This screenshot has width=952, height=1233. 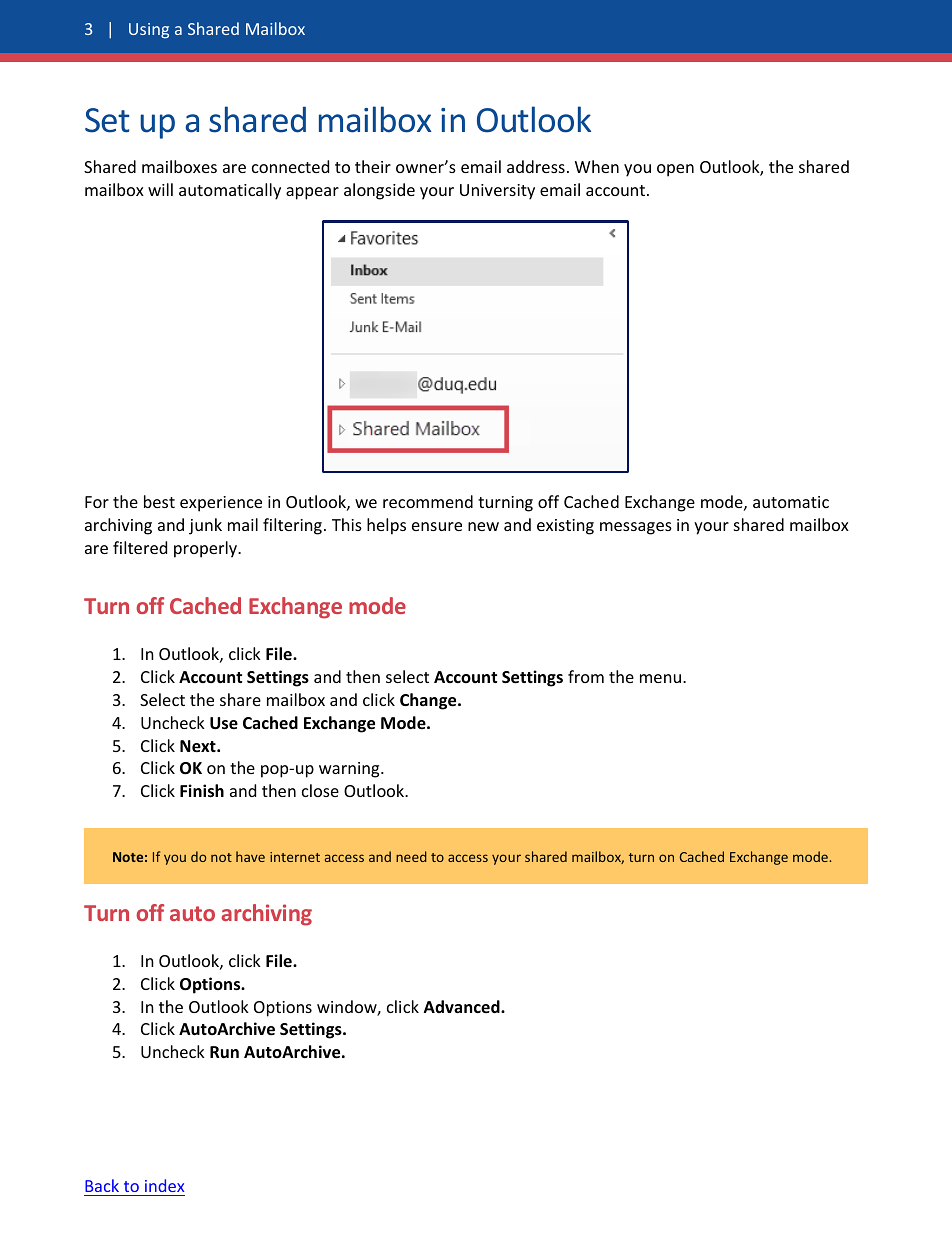 I want to click on alongside, so click(x=379, y=191).
